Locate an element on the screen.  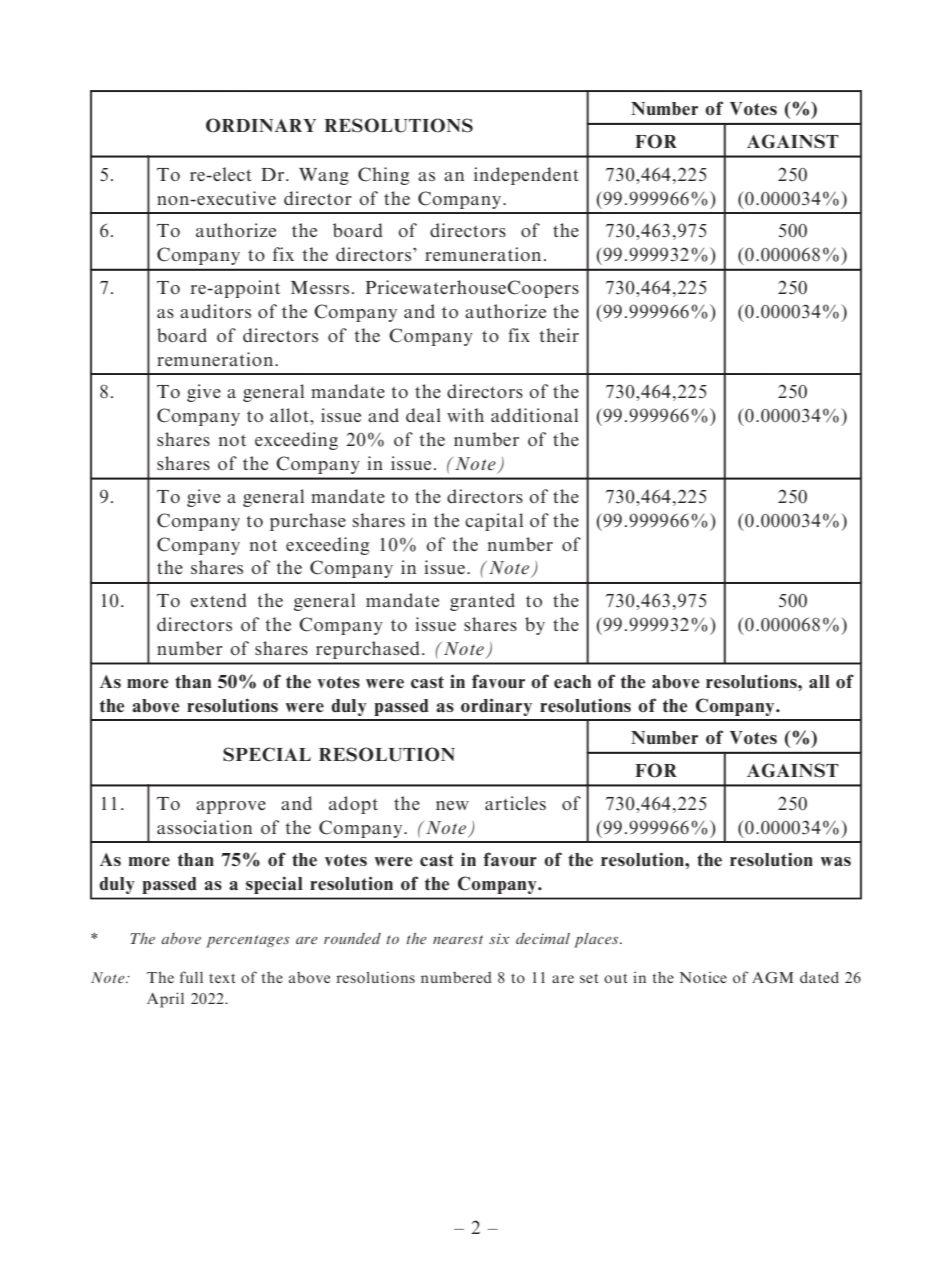
was is located at coordinates (836, 861).
